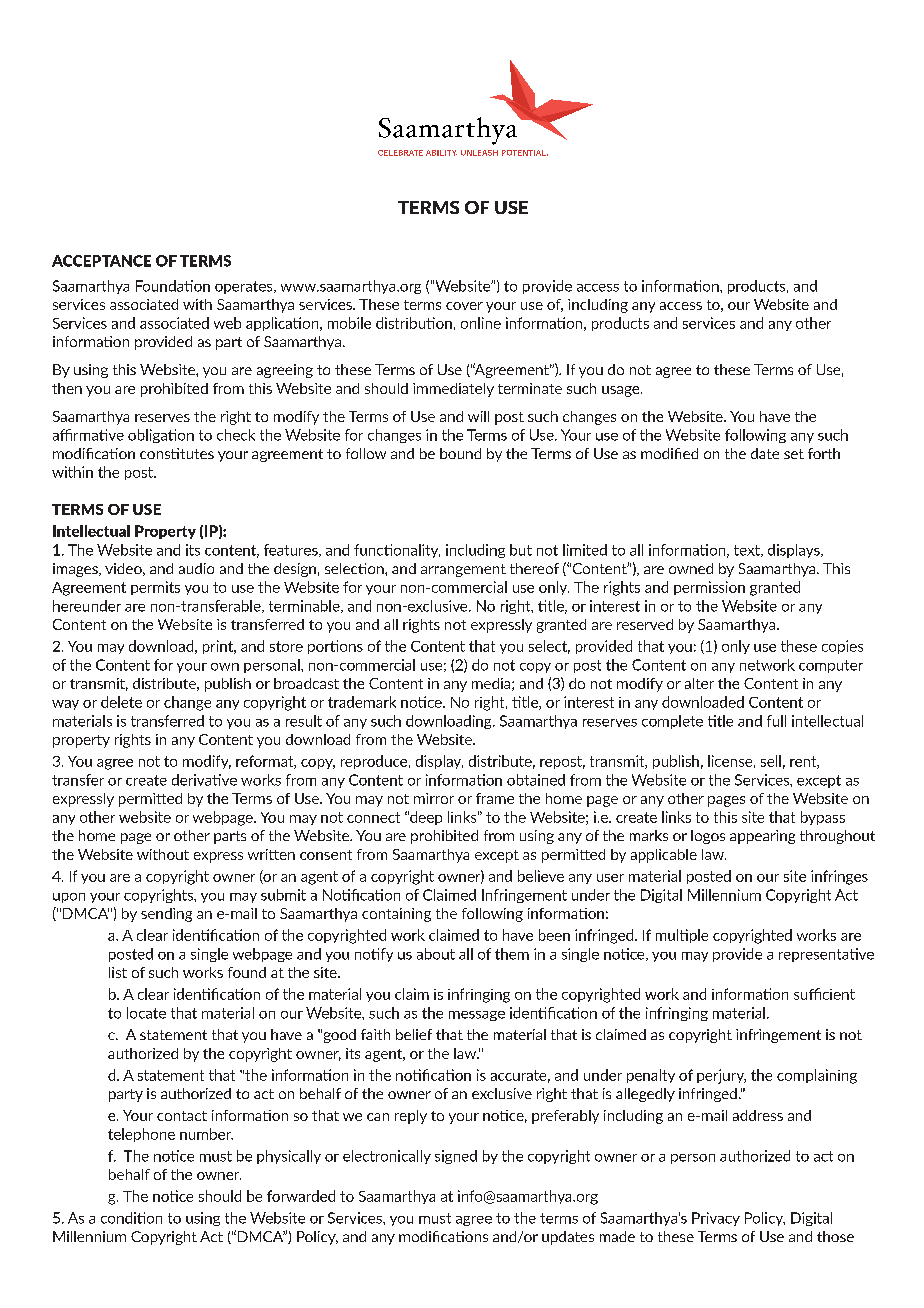 Image resolution: width=924 pixels, height=1308 pixels. What do you see at coordinates (441, 153) in the page?
I see `ABILITY` at bounding box center [441, 153].
